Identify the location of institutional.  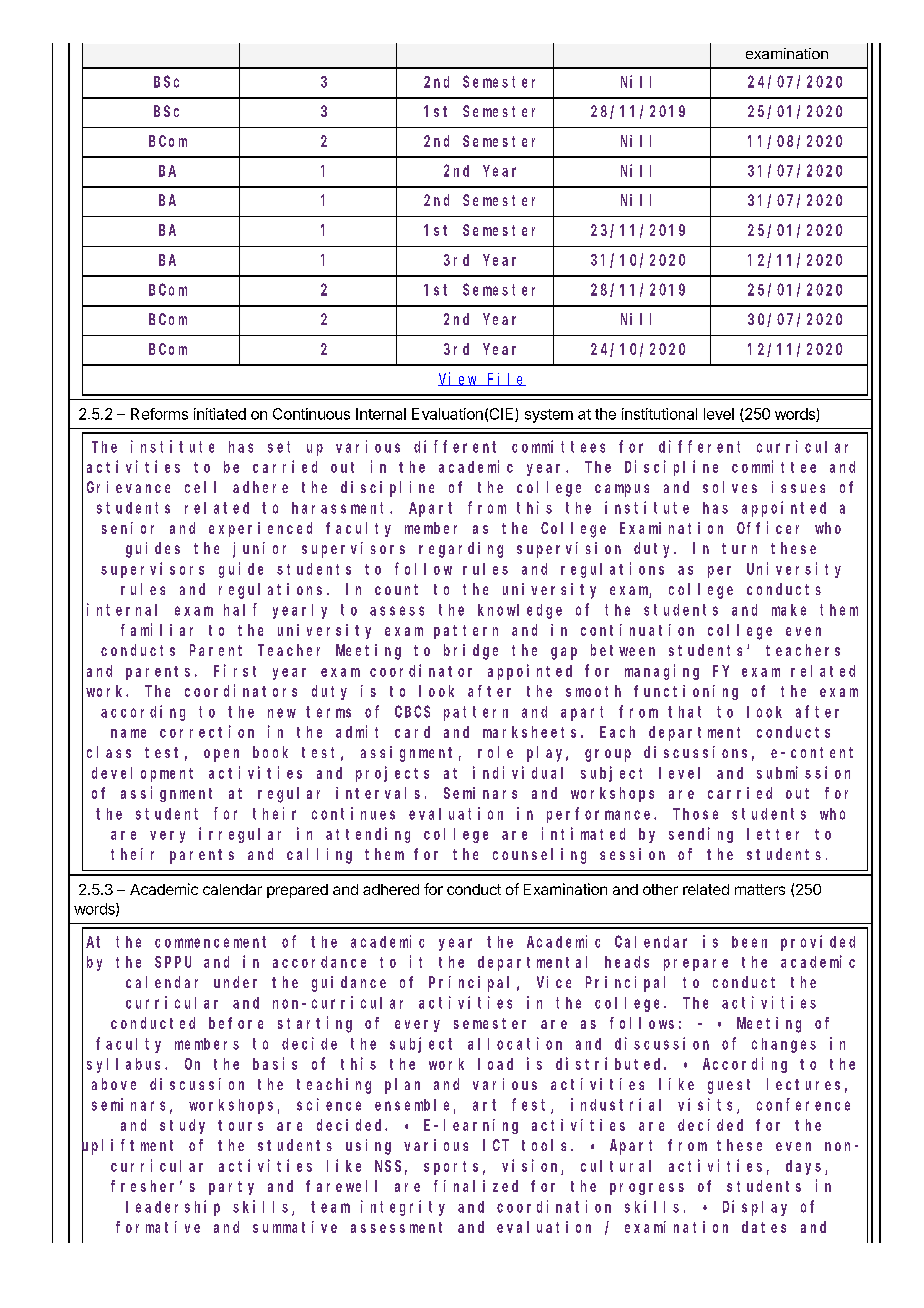
(659, 414).
